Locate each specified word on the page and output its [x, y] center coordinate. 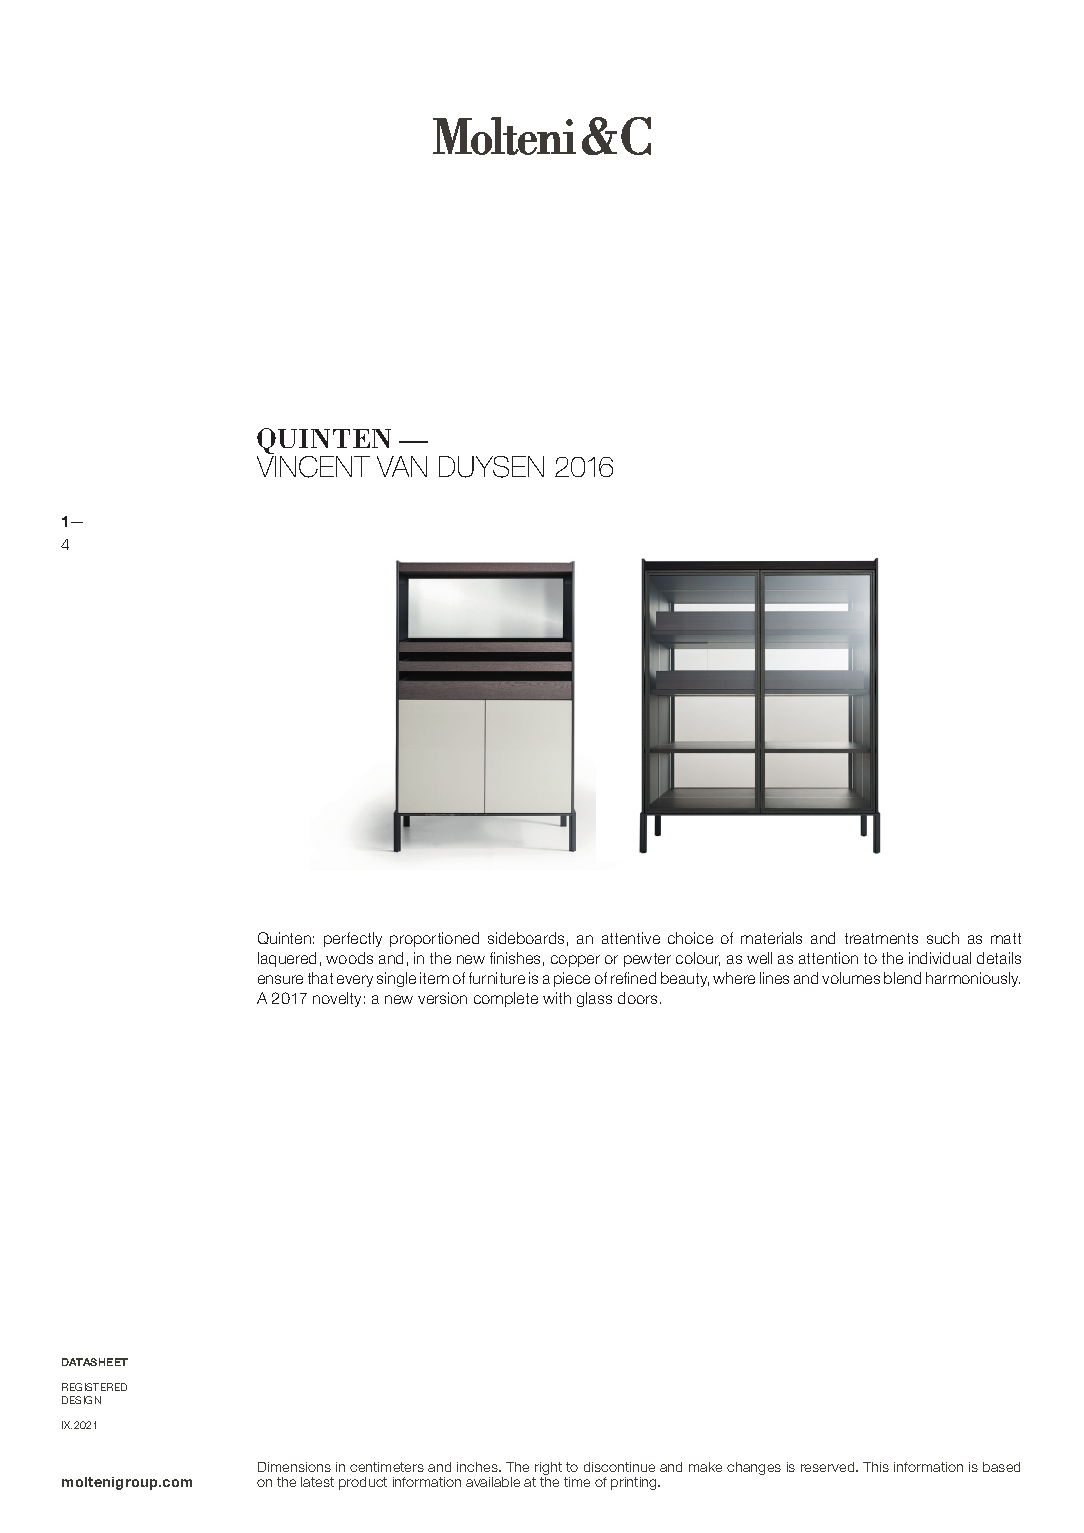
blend [902, 978]
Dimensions [294, 1467]
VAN [402, 466]
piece [572, 979]
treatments [881, 938]
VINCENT [313, 467]
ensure [280, 979]
